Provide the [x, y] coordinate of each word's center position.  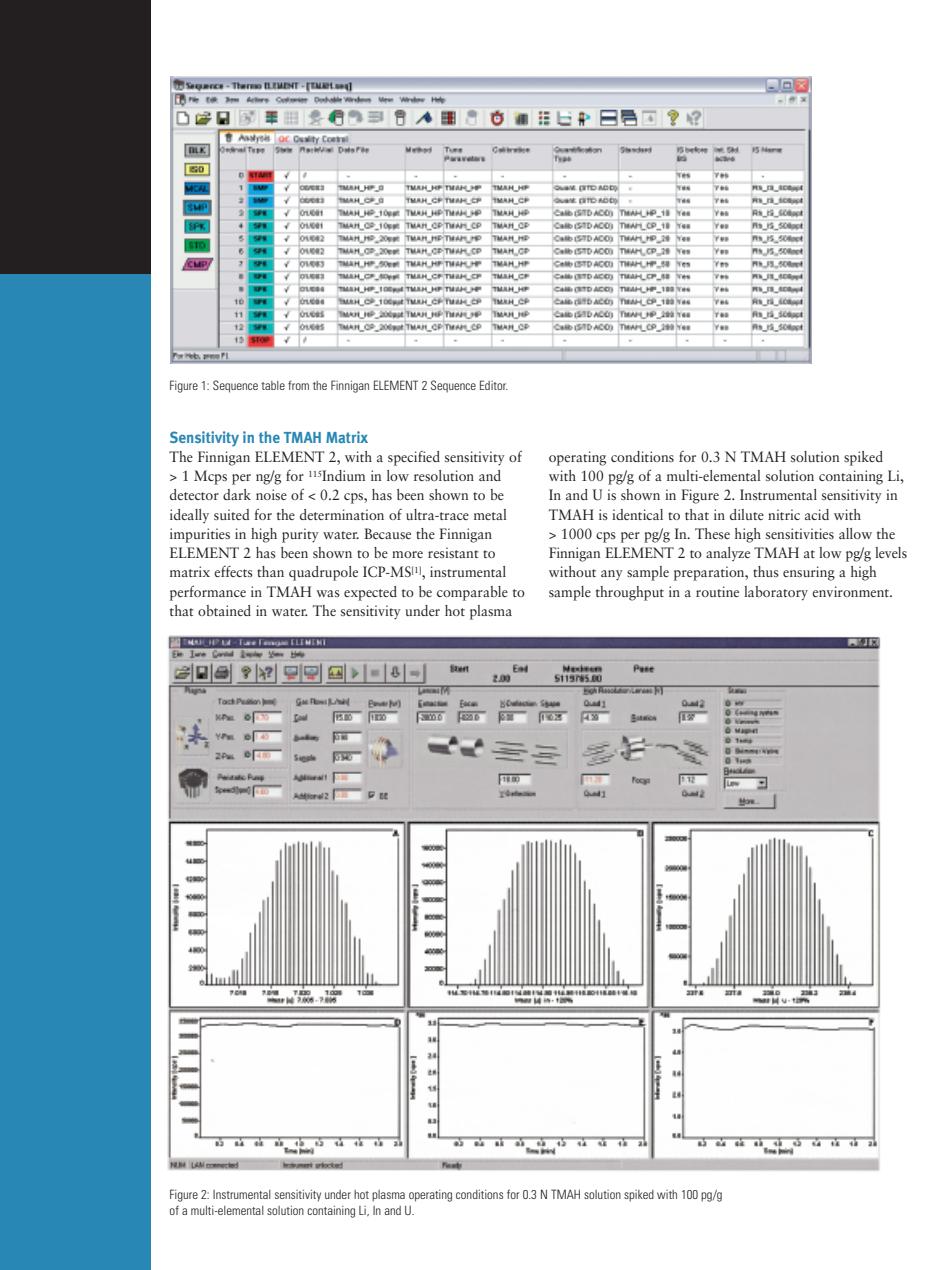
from [298, 385]
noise [271, 494]
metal [490, 514]
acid [817, 514]
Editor [494, 385]
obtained [224, 610]
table [273, 385]
